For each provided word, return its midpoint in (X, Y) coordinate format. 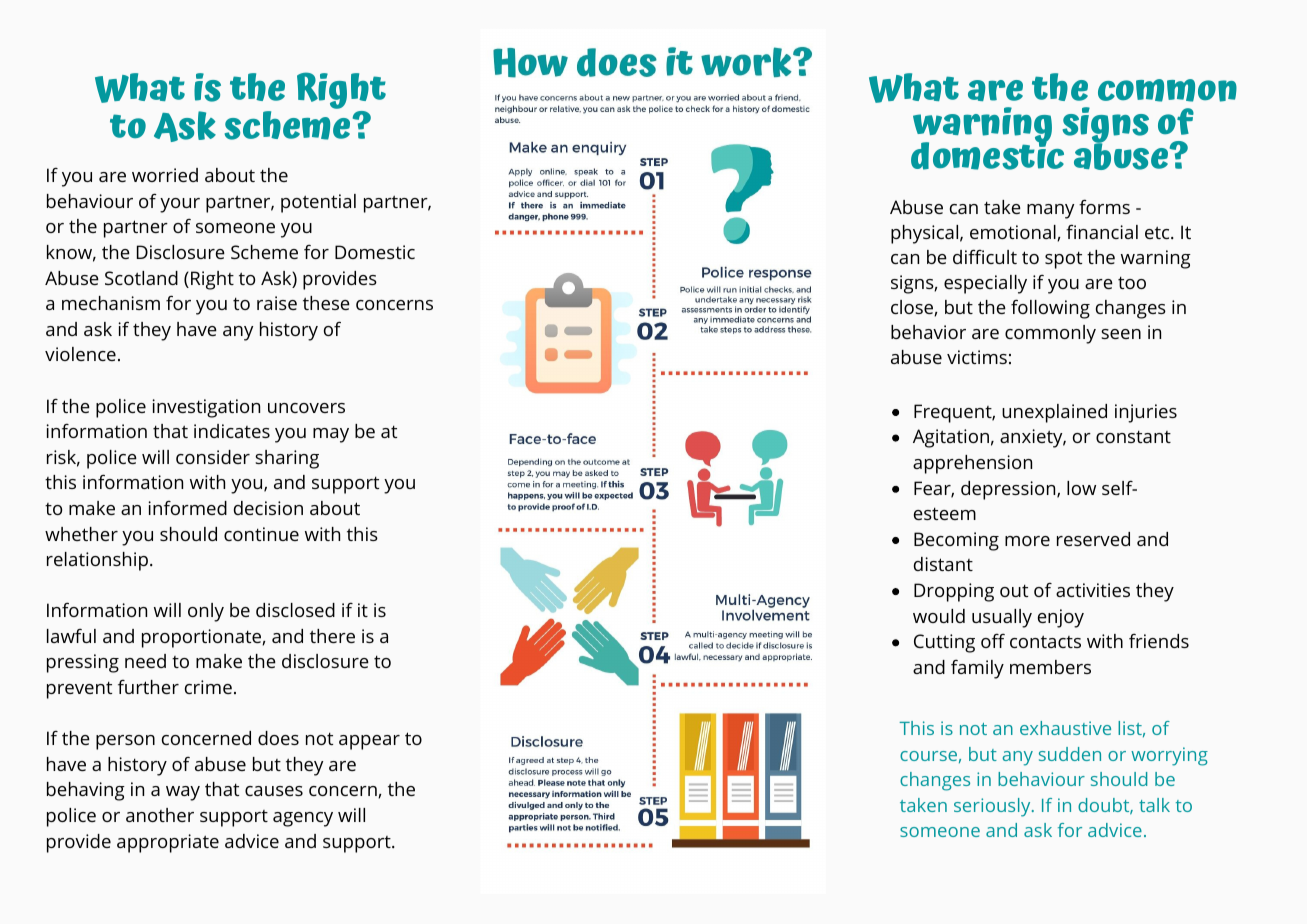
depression (1009, 490)
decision (268, 508)
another (160, 815)
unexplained (1054, 413)
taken (923, 805)
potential (318, 203)
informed (187, 508)
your (180, 205)
